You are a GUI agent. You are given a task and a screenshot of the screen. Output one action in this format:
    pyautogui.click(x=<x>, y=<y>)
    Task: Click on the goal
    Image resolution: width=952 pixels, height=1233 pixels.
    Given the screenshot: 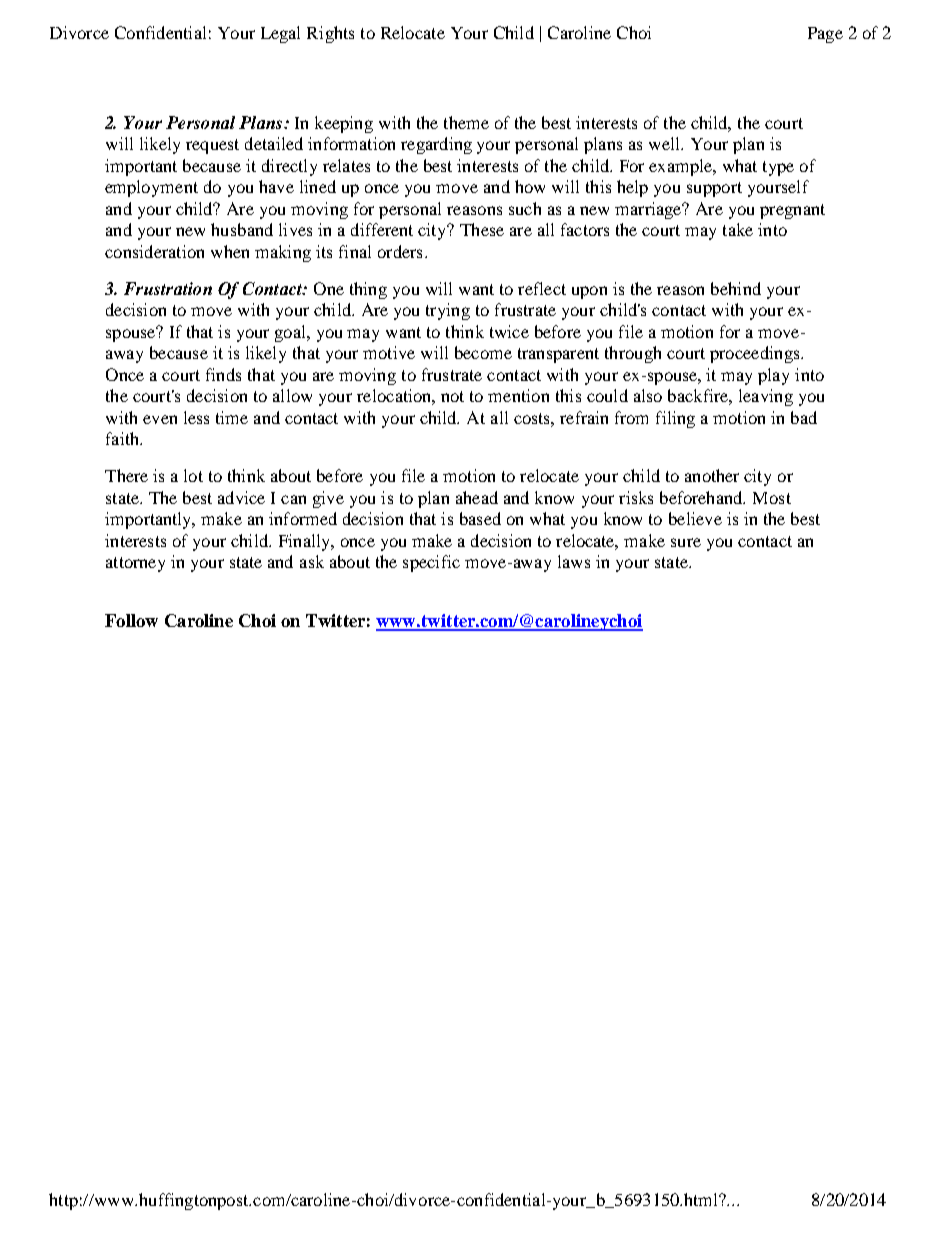 What is the action you would take?
    pyautogui.click(x=292, y=333)
